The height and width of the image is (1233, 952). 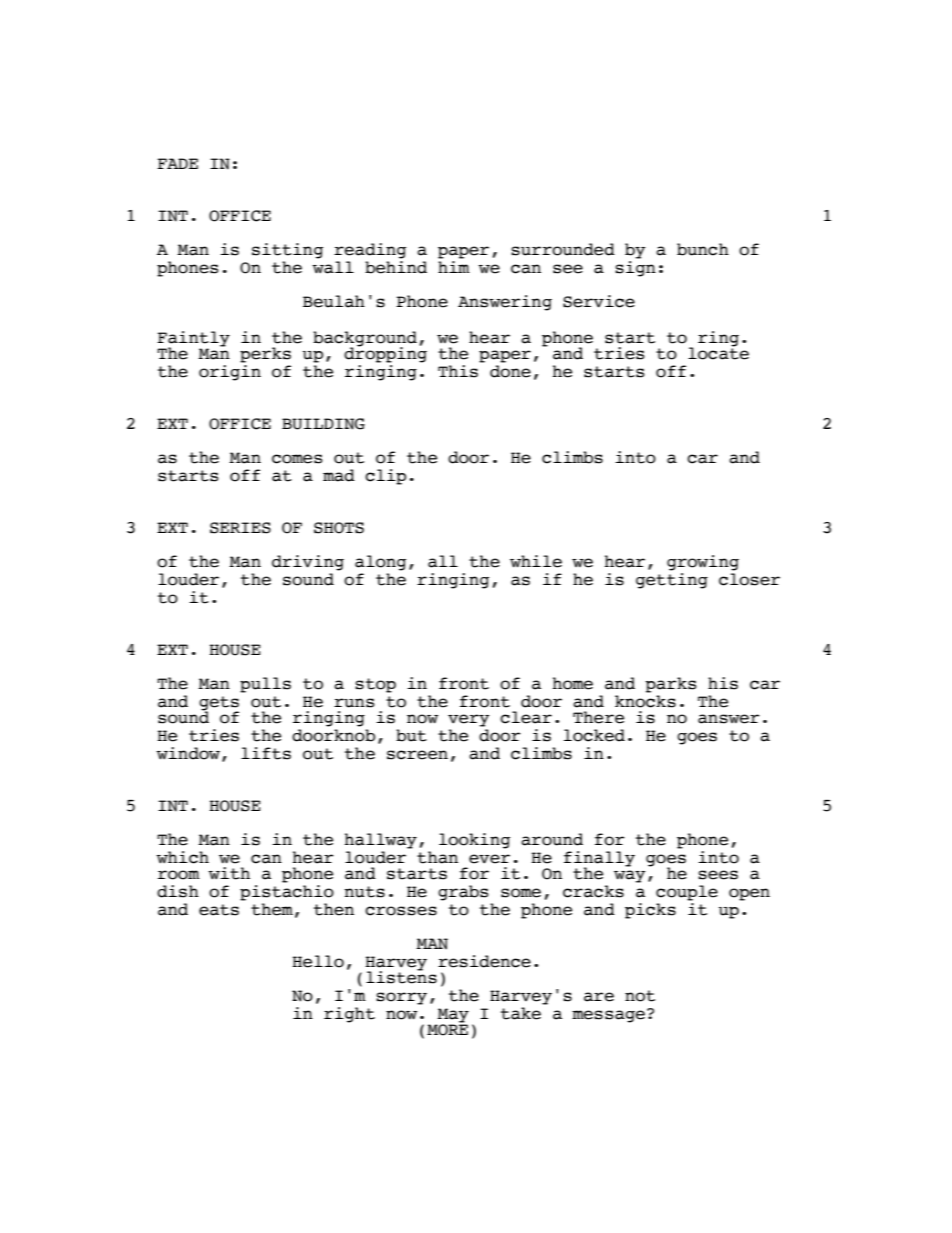 I want to click on lifts, so click(x=266, y=753).
